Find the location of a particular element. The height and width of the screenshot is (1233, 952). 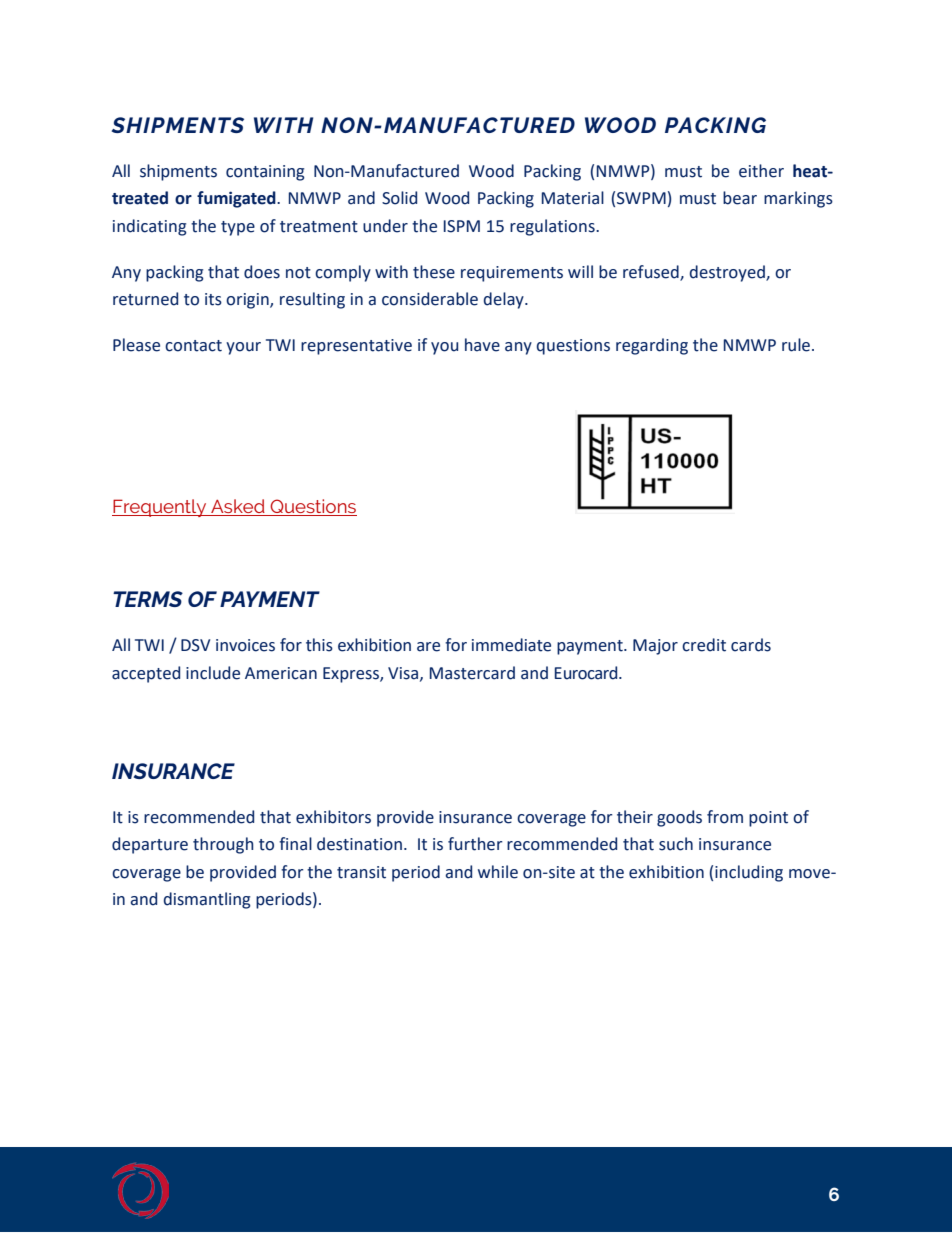

regarding is located at coordinates (652, 346).
